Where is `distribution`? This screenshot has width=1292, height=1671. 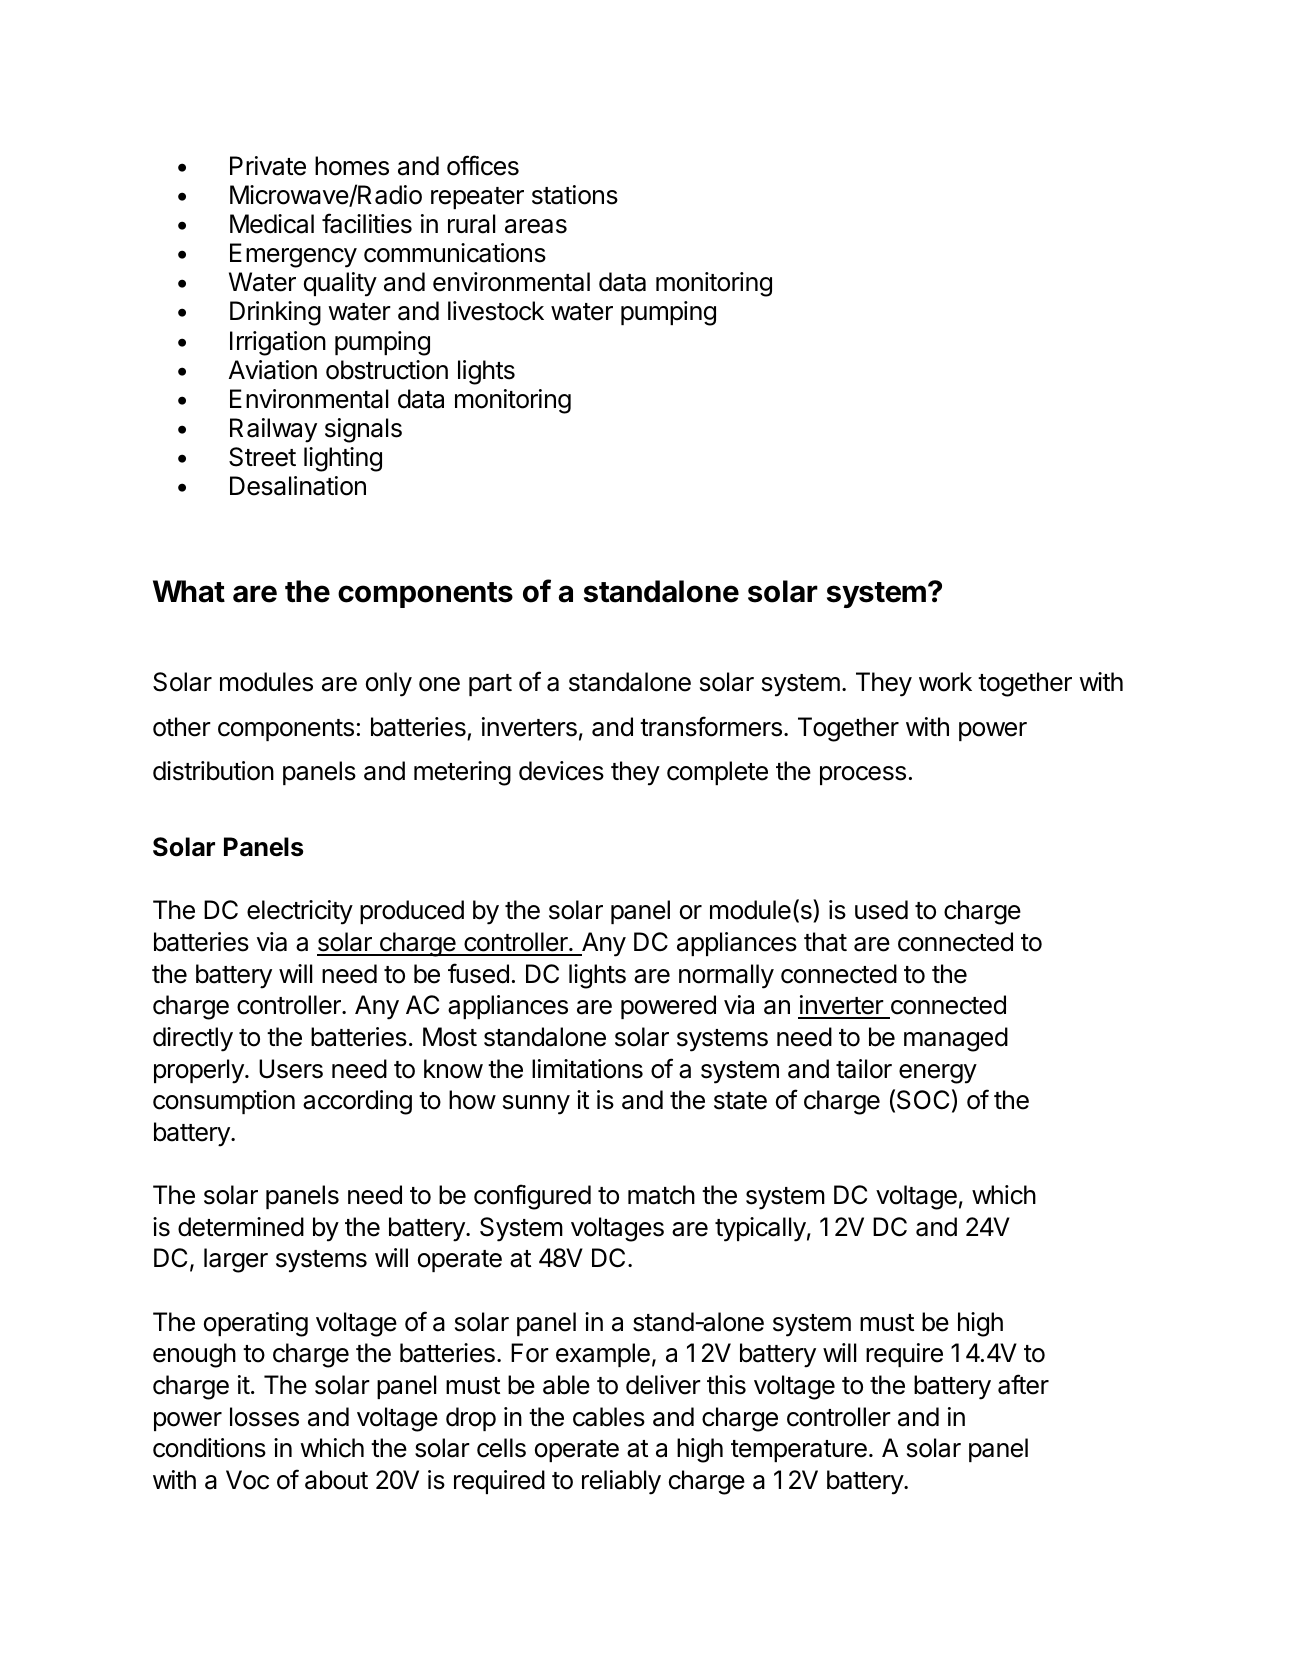 distribution is located at coordinates (213, 771).
